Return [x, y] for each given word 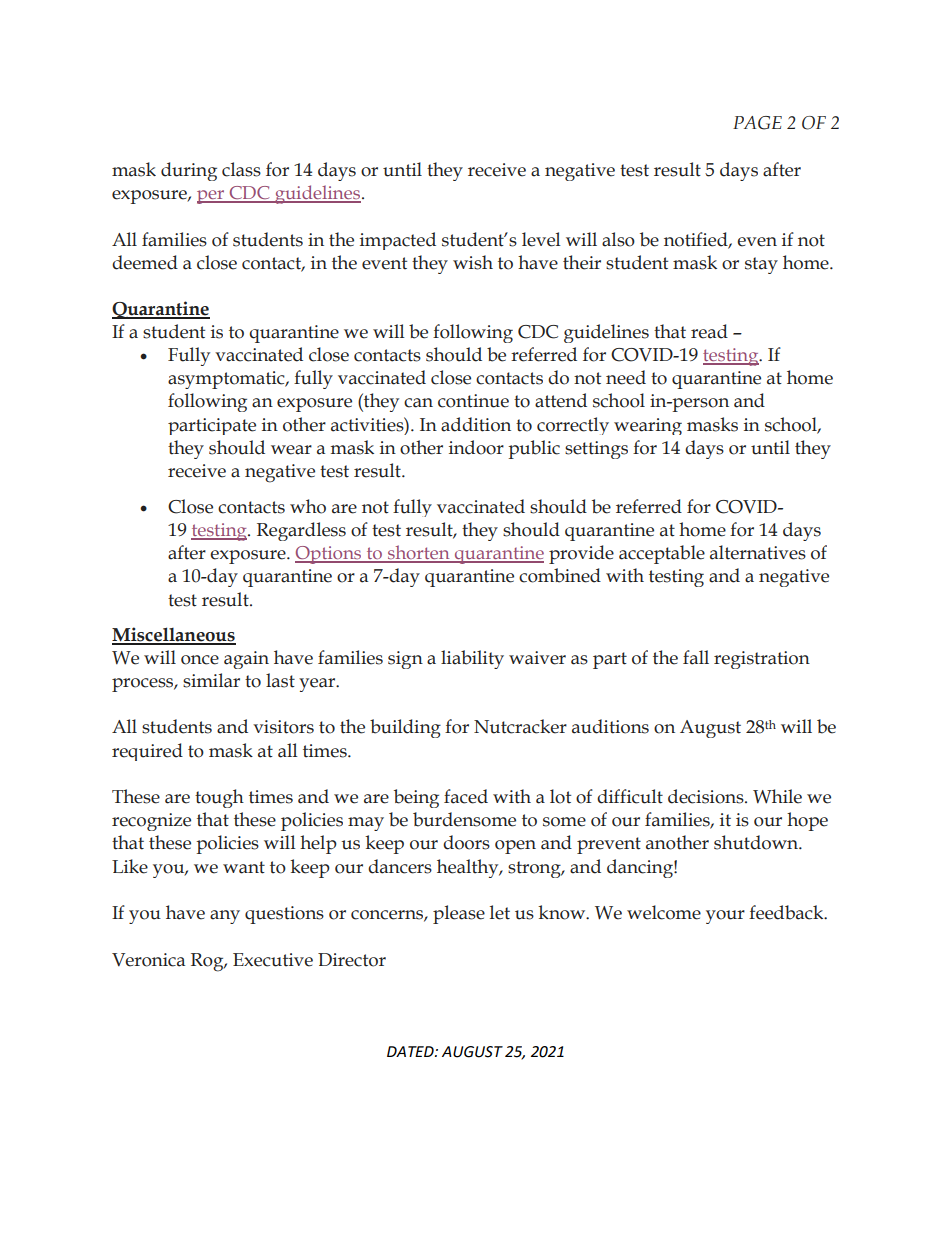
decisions [707, 796]
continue [473, 401]
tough [219, 798]
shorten [419, 553]
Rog [208, 962]
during [189, 171]
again [246, 660]
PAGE [757, 123]
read [709, 331]
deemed [145, 262]
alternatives [758, 552]
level [541, 239]
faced [466, 796]
